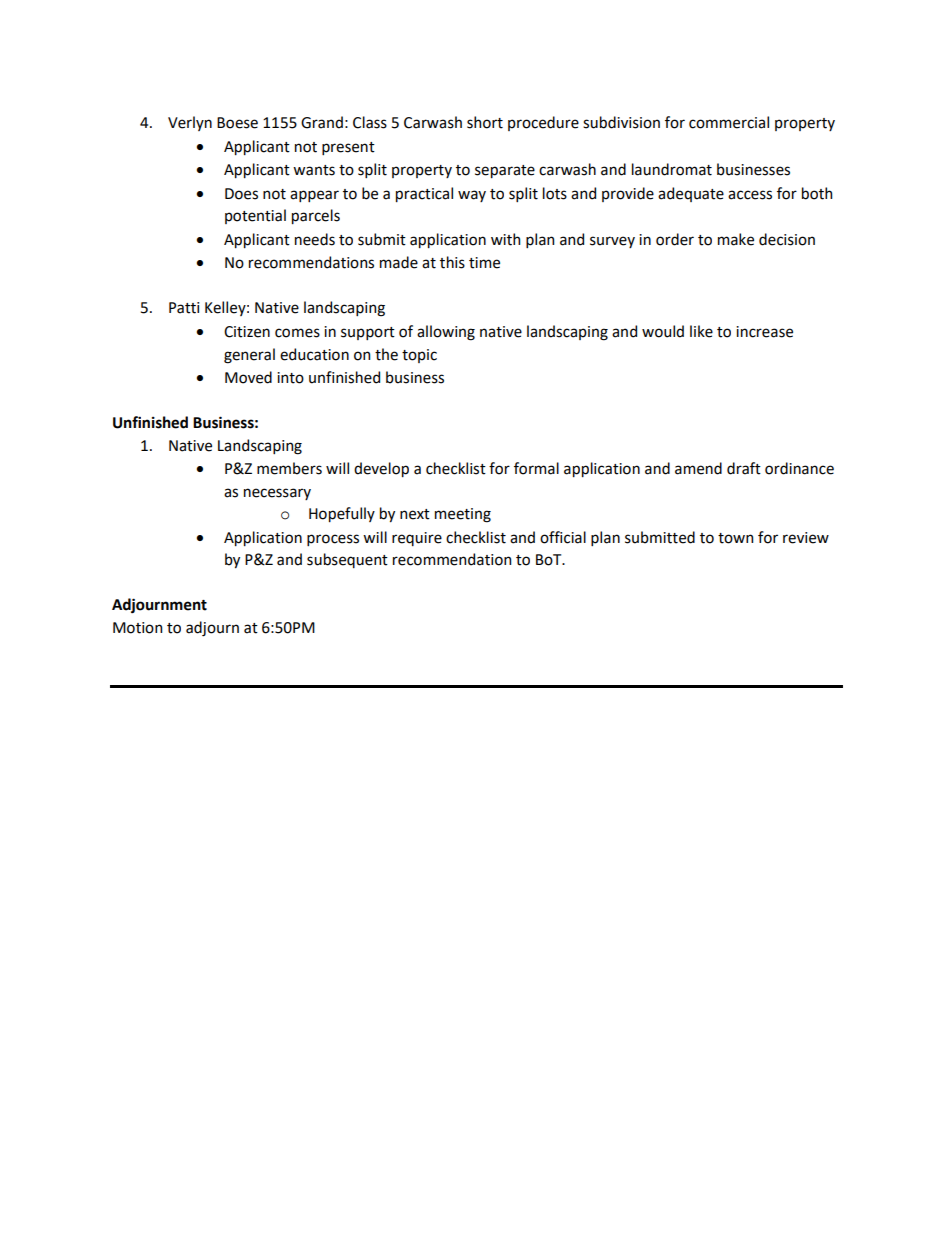  I want to click on short, so click(485, 122).
